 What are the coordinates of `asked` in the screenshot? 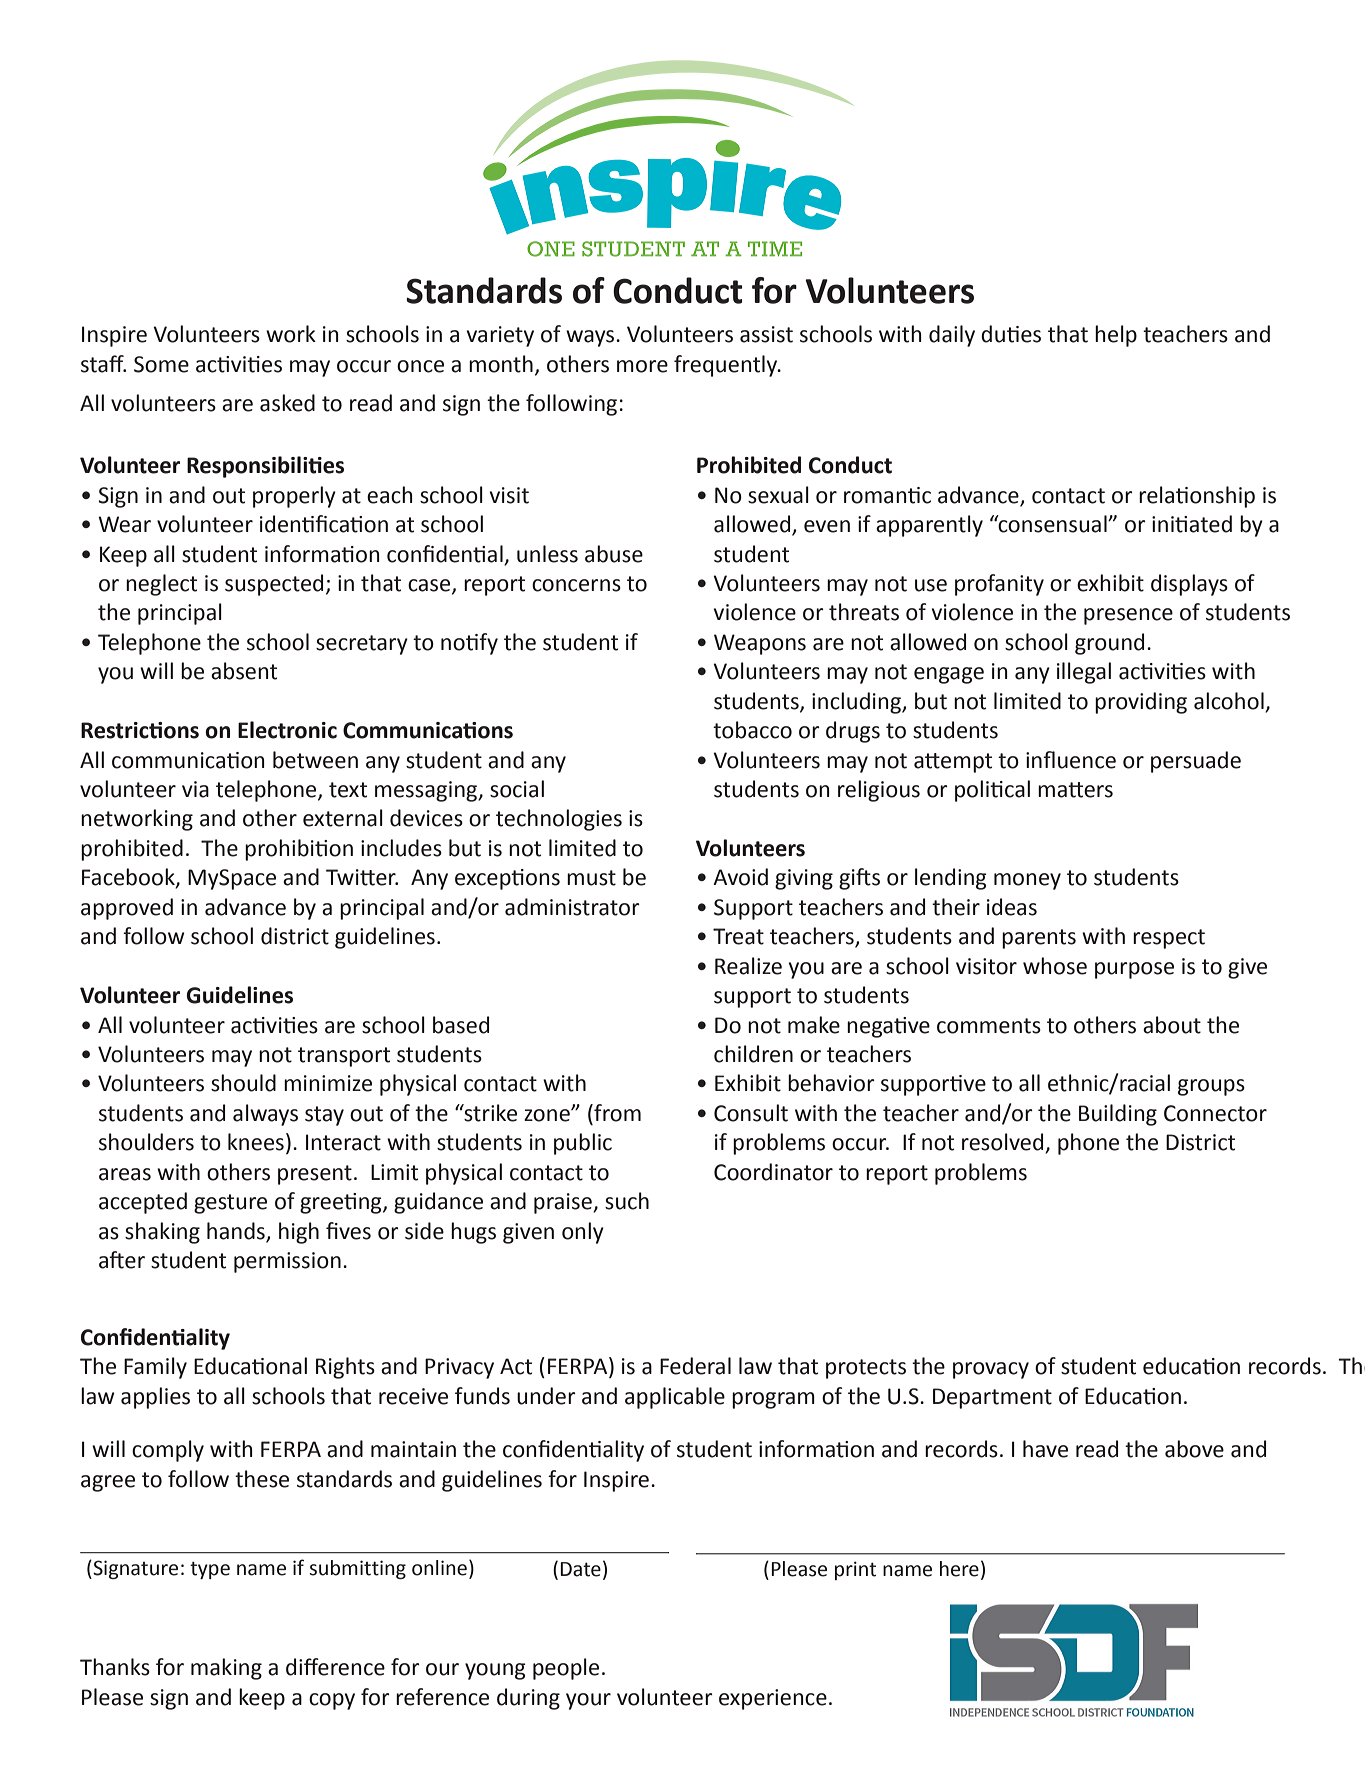 It's located at (287, 403).
